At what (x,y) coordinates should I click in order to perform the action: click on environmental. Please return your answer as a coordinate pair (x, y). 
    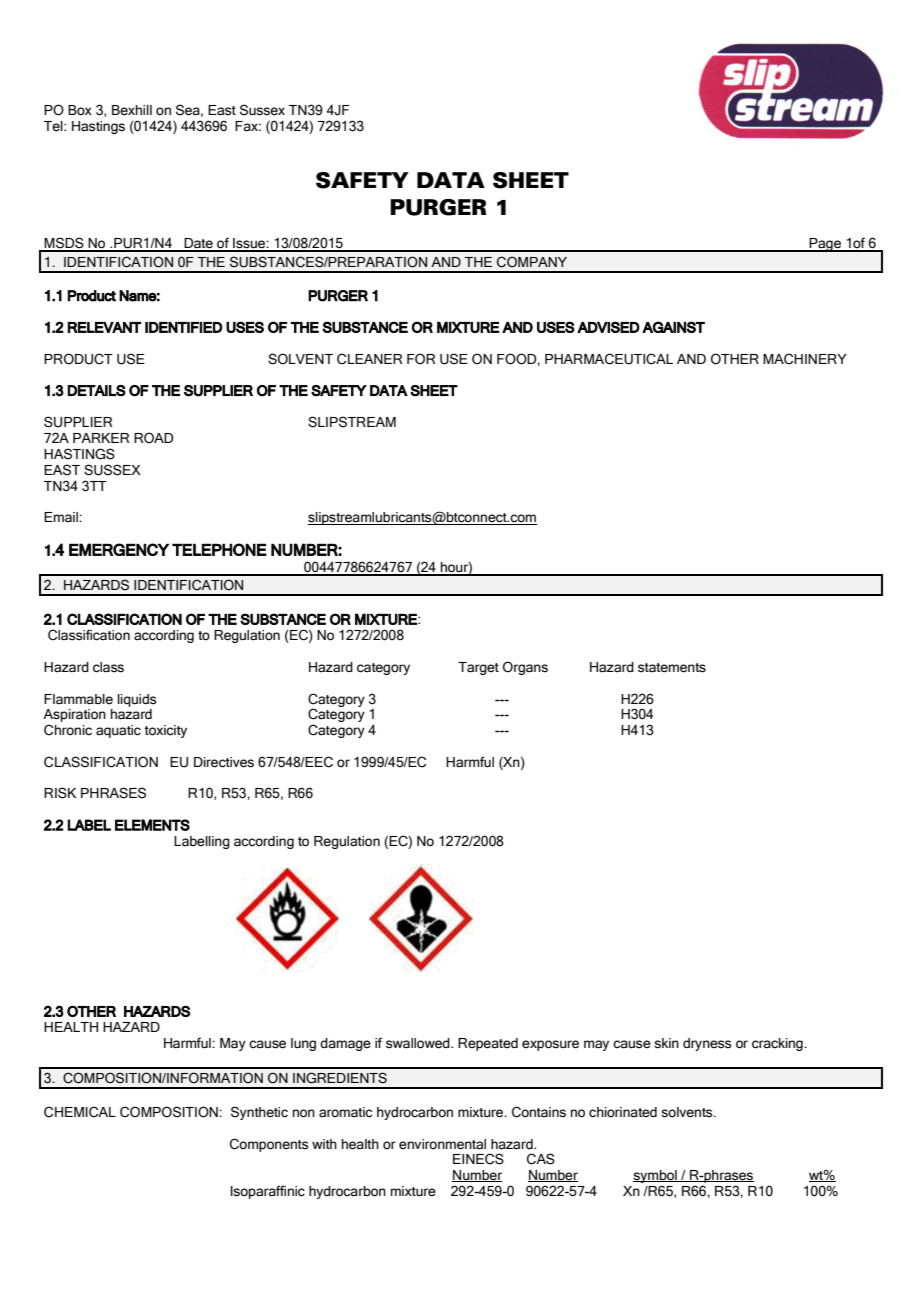
    Looking at the image, I should click on (442, 1144).
